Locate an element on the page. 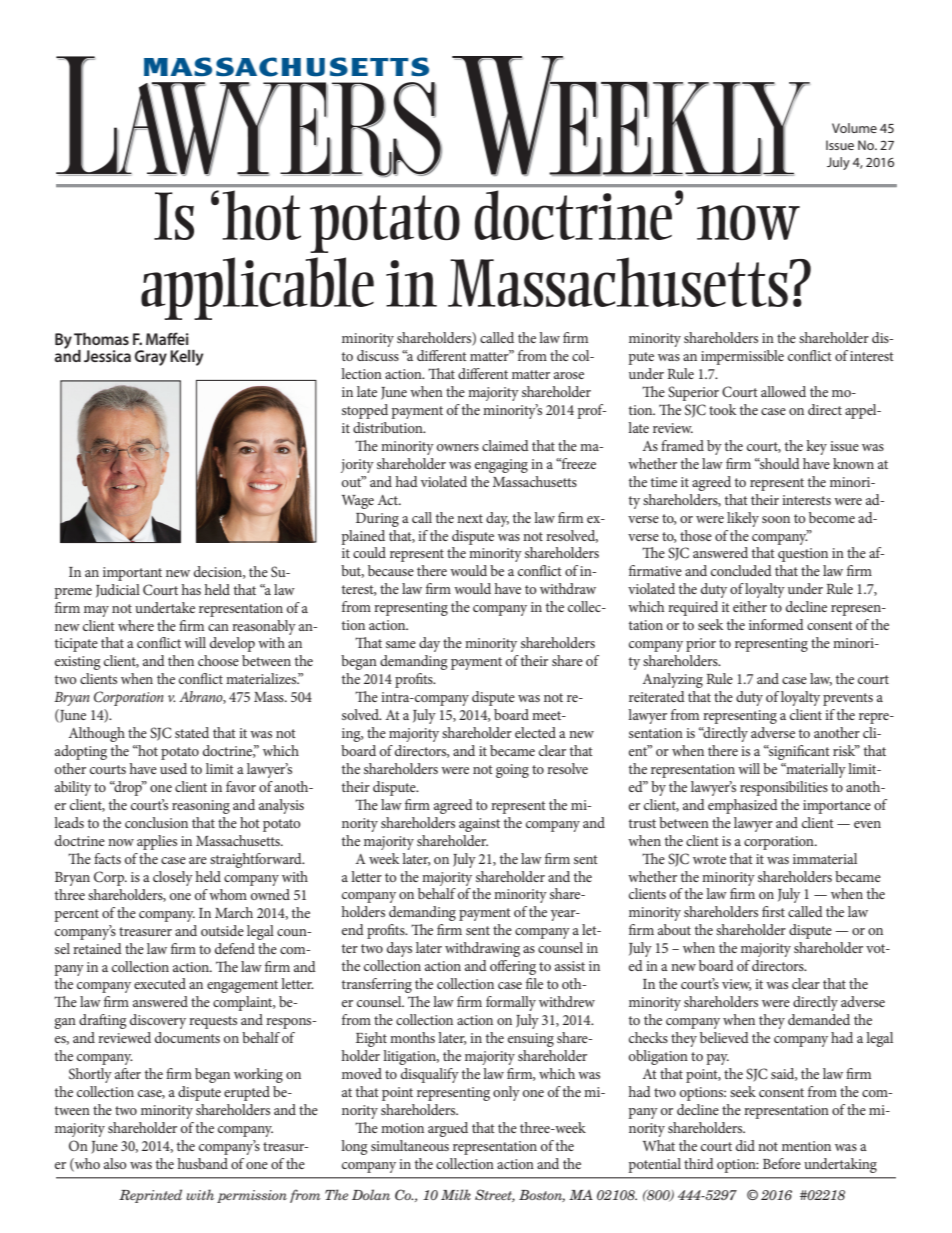 This page has width=952, height=1233. informed is located at coordinates (776, 624).
